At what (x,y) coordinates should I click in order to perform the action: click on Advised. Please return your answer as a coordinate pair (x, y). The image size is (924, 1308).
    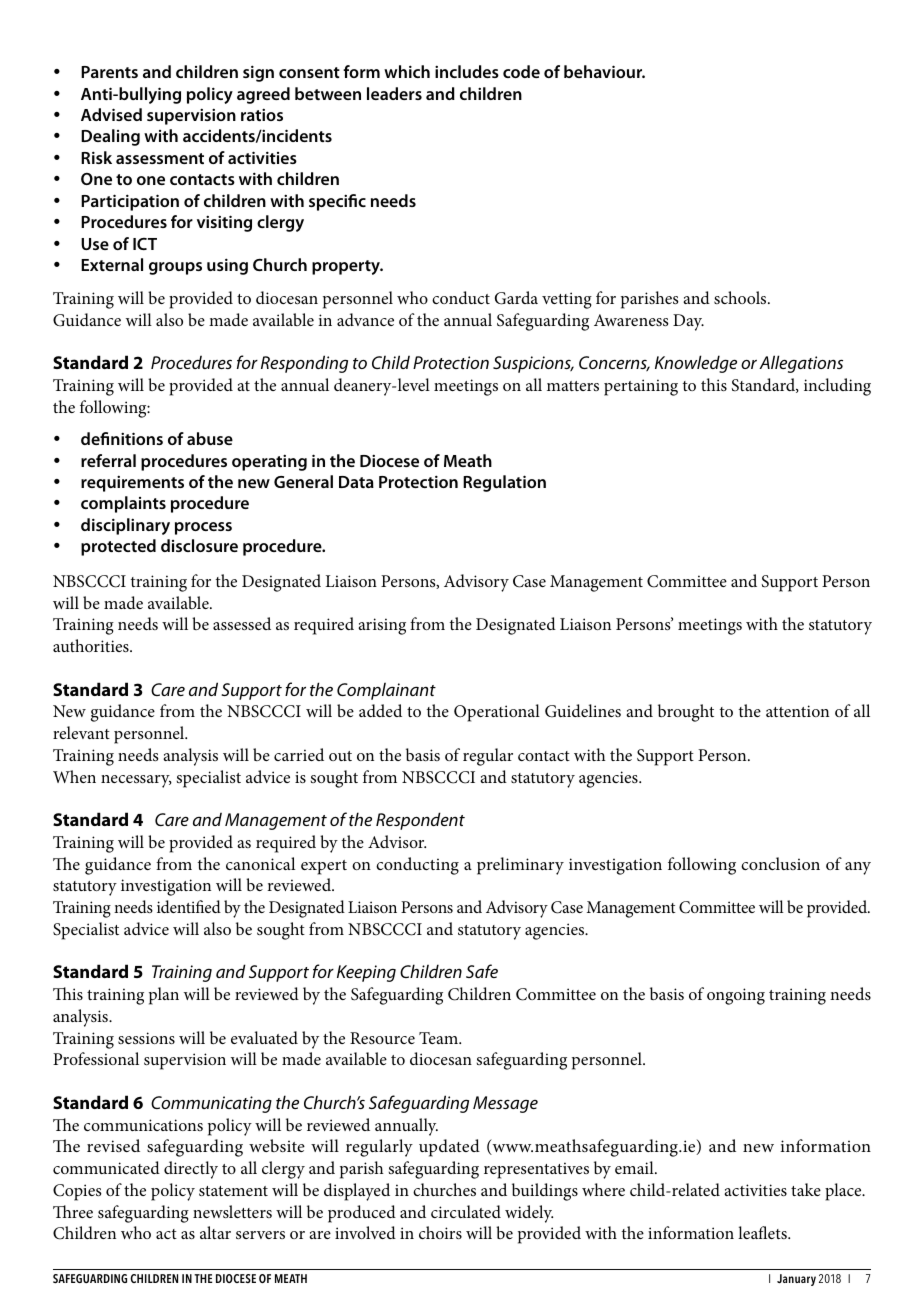
    Looking at the image, I should click on (111, 114).
